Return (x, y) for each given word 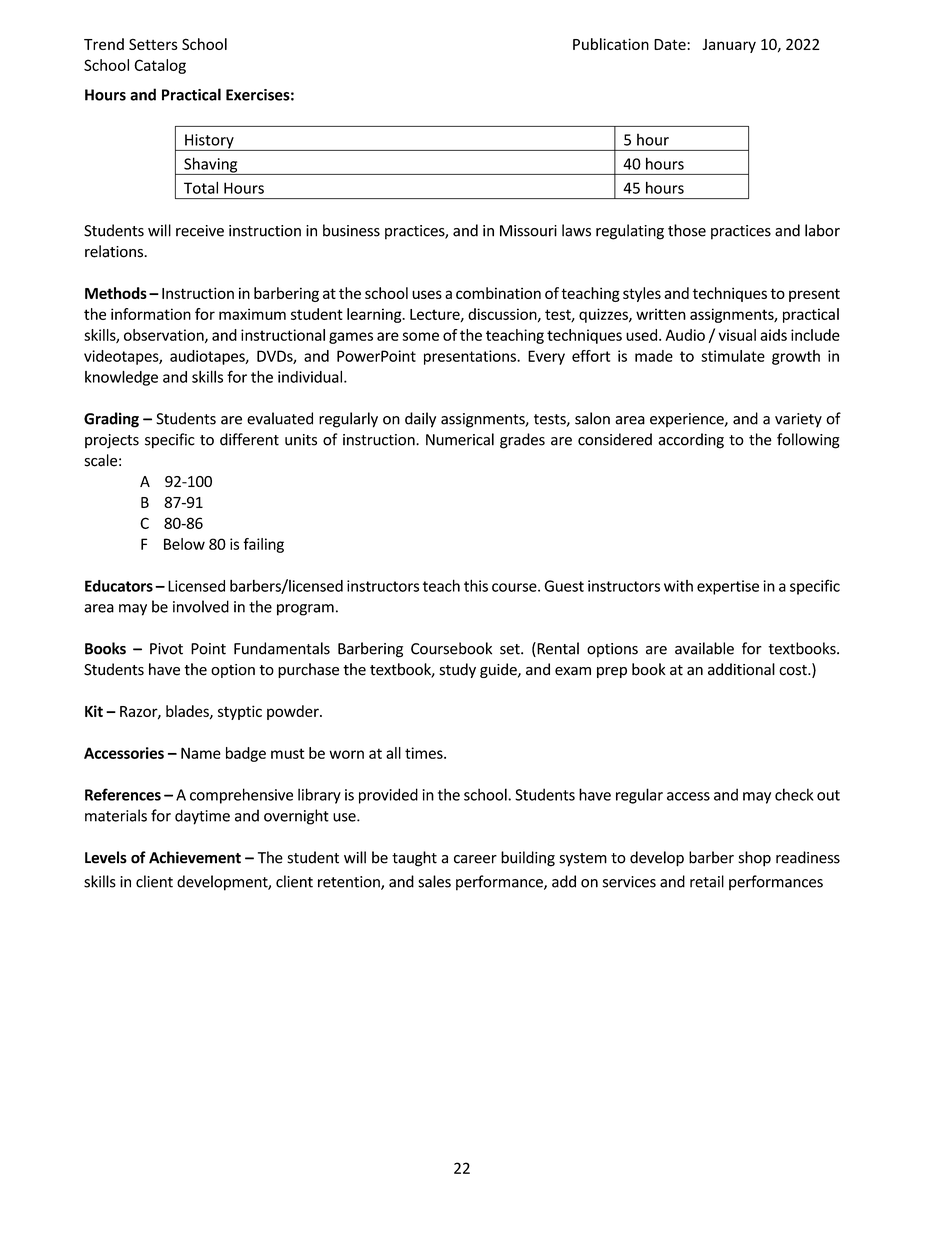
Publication (611, 44)
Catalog (160, 66)
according (691, 441)
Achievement (195, 857)
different (249, 439)
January (729, 46)
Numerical (460, 439)
